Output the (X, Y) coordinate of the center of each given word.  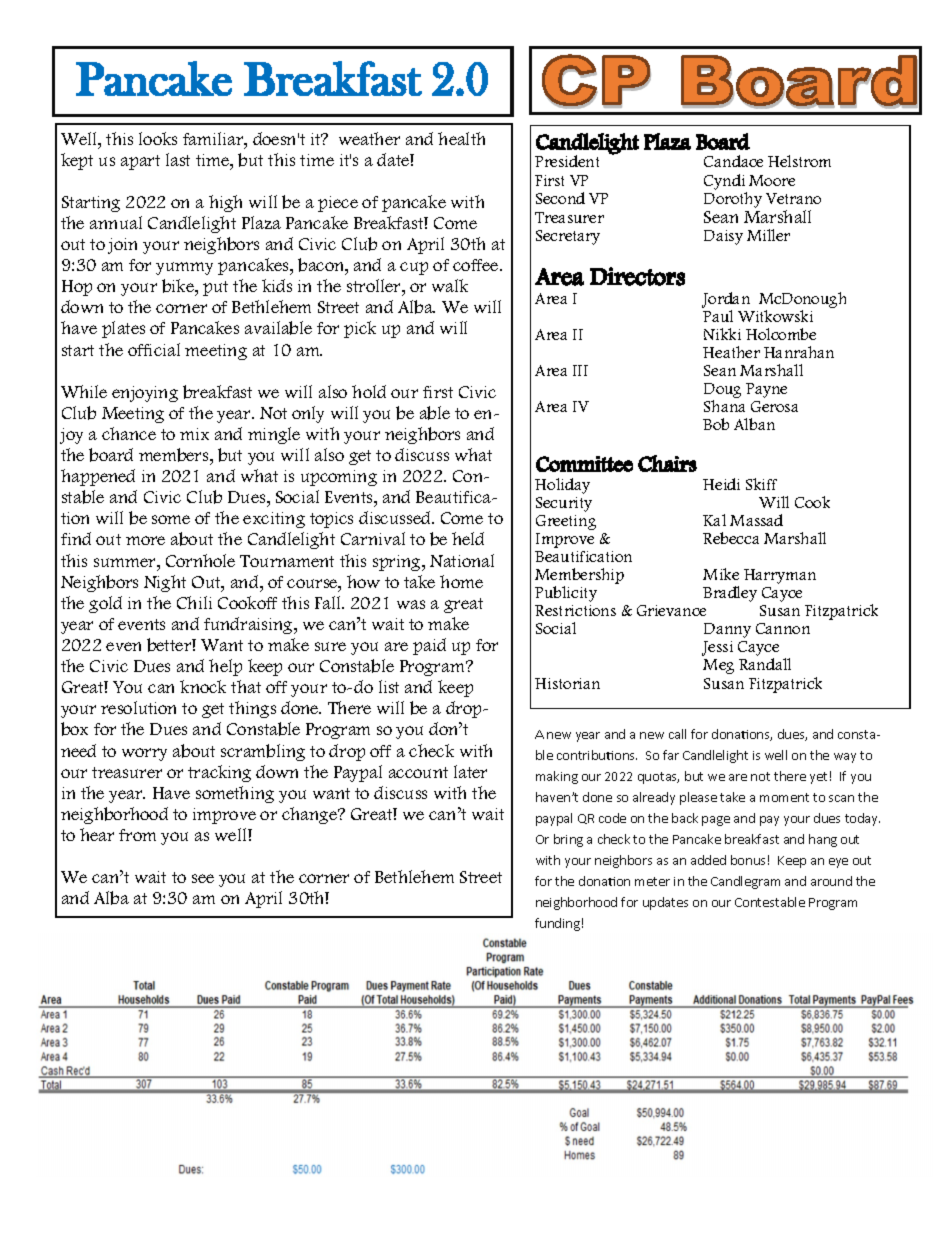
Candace (733, 161)
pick (360, 329)
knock (203, 686)
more (145, 540)
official (154, 349)
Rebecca (731, 538)
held (468, 538)
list (389, 686)
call (677, 734)
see (203, 878)
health (461, 138)
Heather (731, 352)
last (178, 159)
